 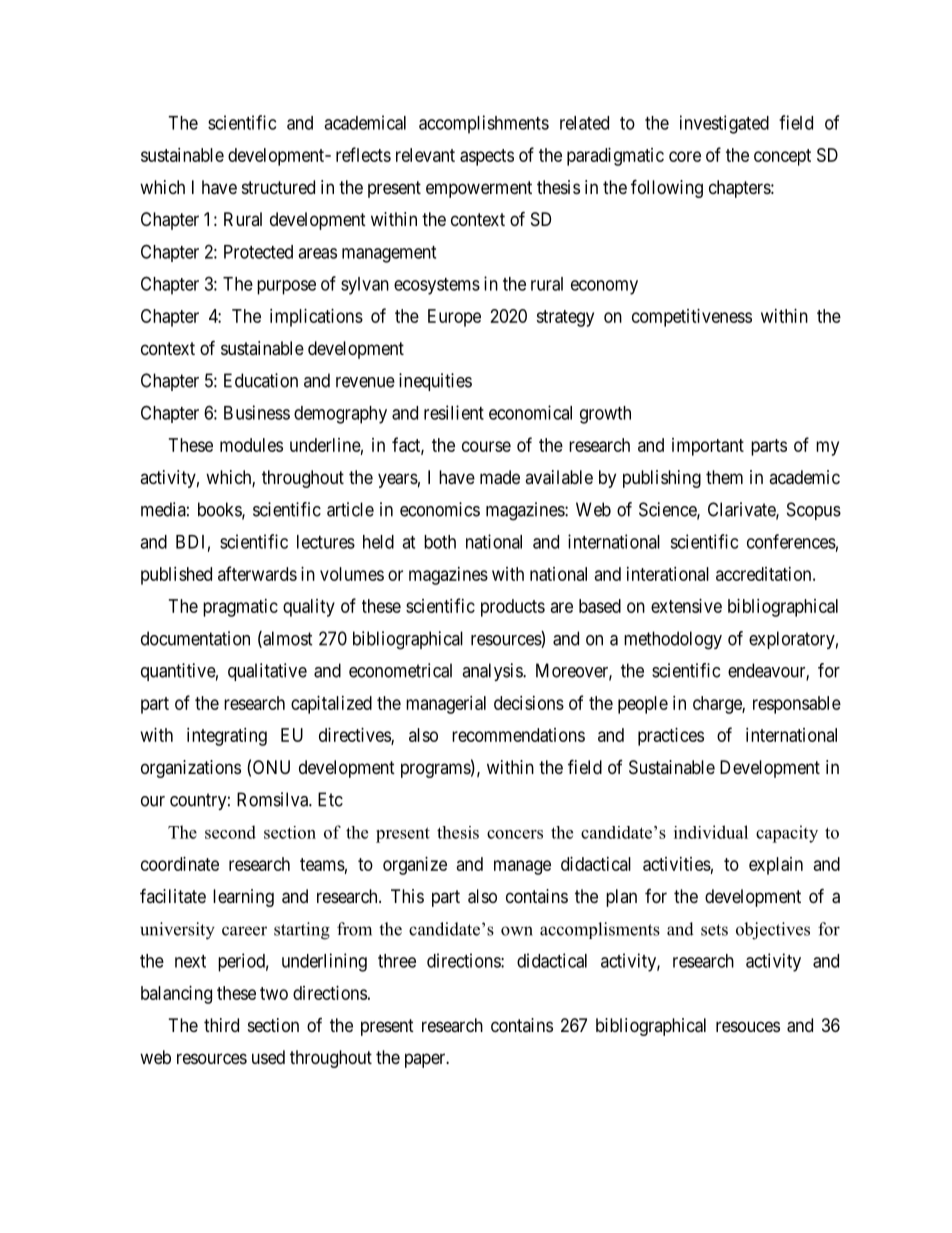 I want to click on aspects, so click(x=487, y=157).
